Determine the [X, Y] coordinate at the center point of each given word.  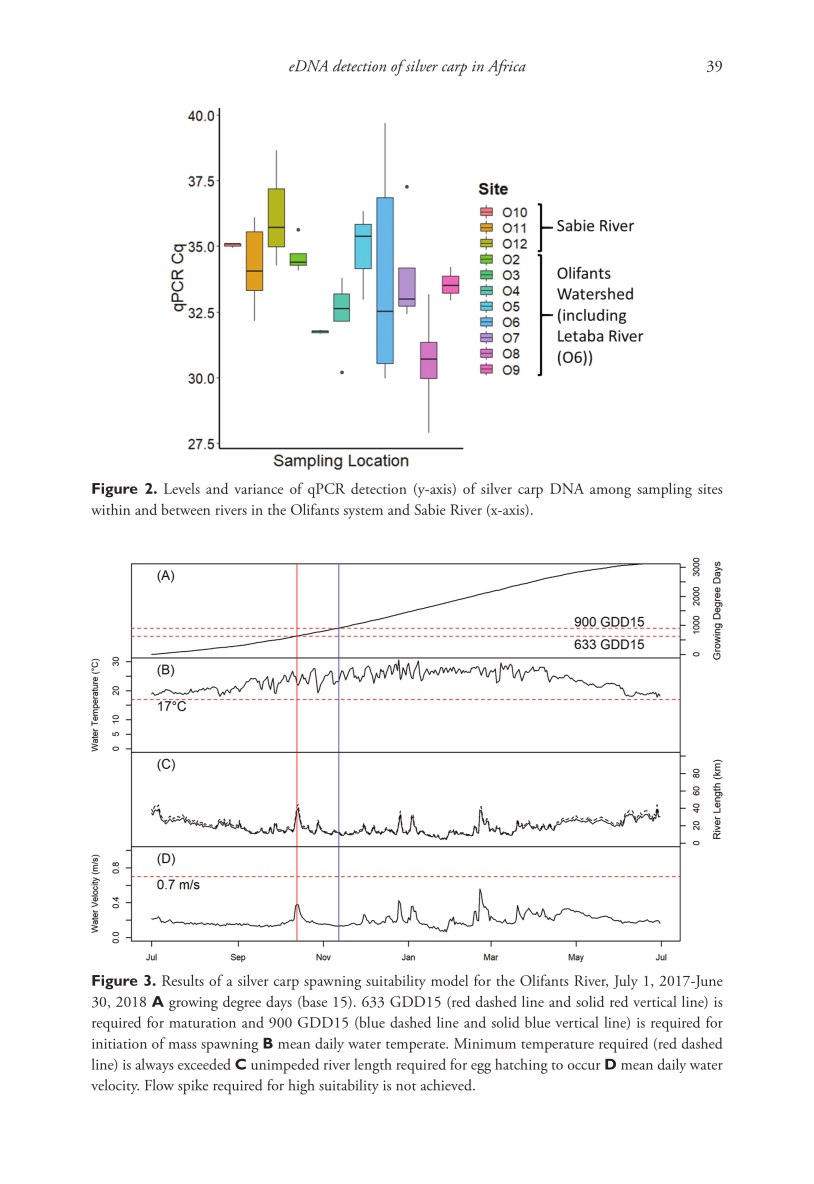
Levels [182, 488]
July [625, 982]
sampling [664, 490]
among [610, 492]
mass [182, 1045]
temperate [417, 1047]
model [449, 980]
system [363, 513]
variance [258, 489]
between [185, 509]
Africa [507, 67]
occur [584, 1066]
